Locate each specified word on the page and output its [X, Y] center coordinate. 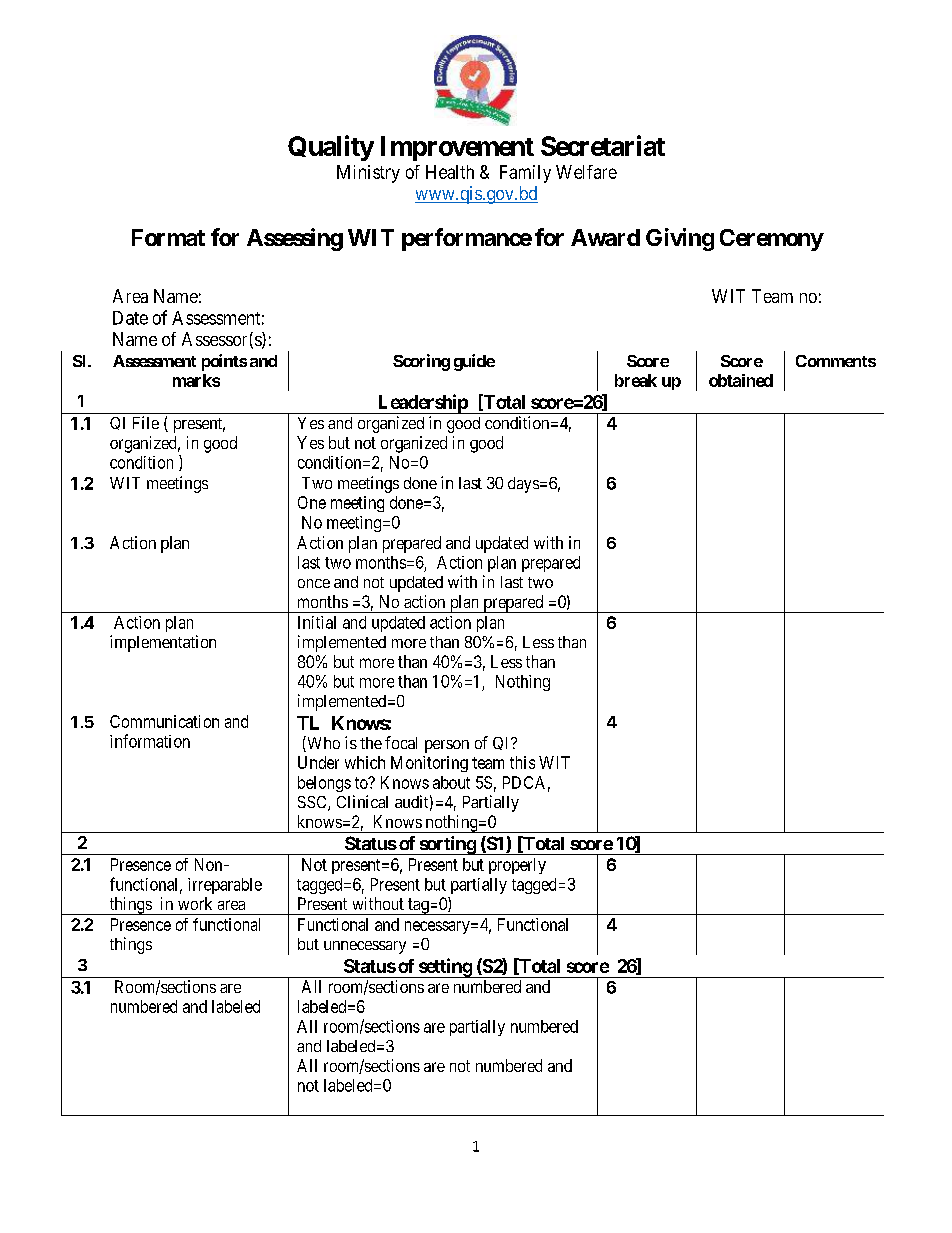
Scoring [421, 362]
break [636, 380]
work [195, 903]
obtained [741, 380]
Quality [331, 148]
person [447, 746]
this [522, 762]
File [146, 422]
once [314, 583]
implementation [163, 643]
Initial [317, 622]
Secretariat [603, 145]
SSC [313, 803]
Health [450, 172]
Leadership [422, 404]
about [451, 782]
